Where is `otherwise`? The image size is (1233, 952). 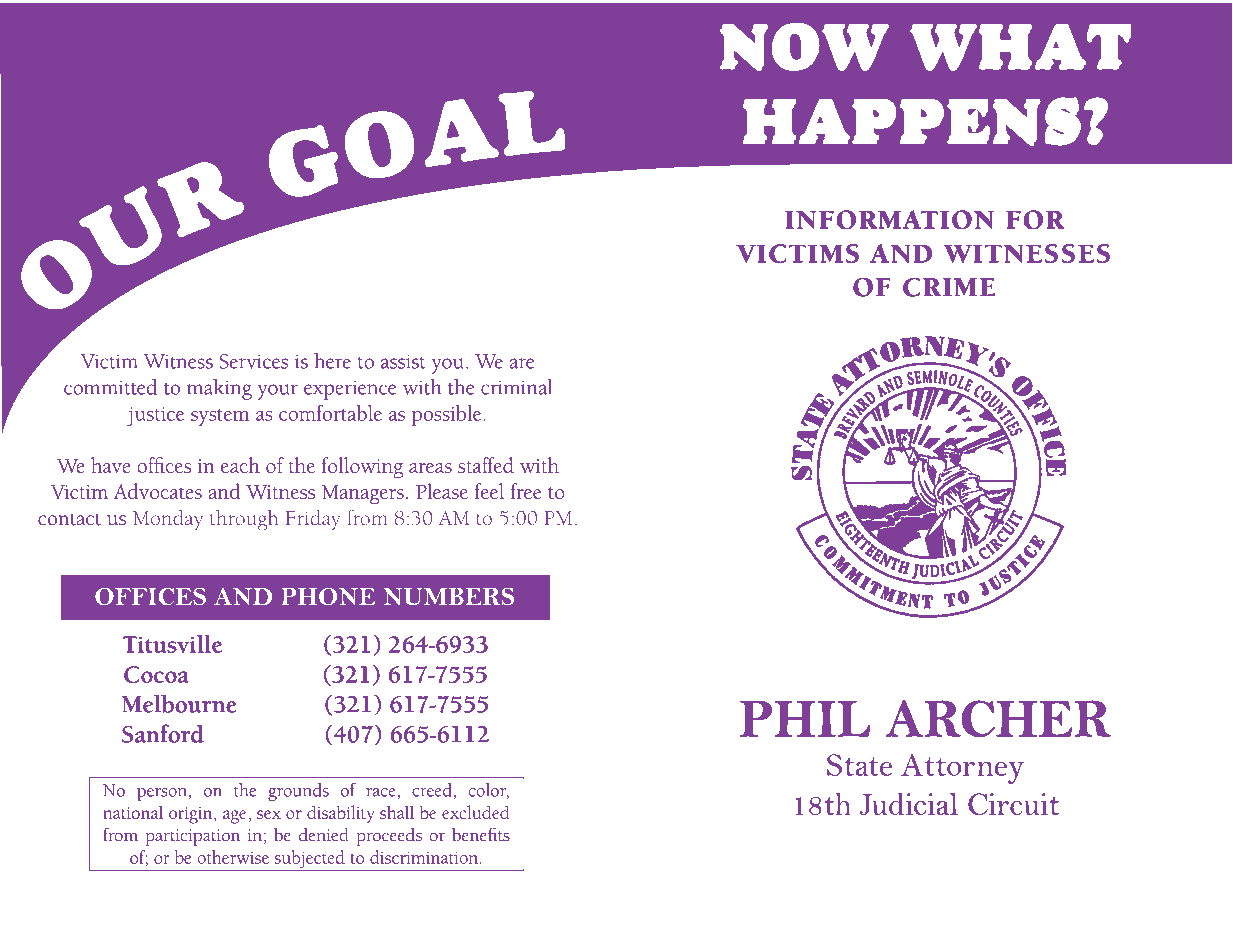 otherwise is located at coordinates (233, 857).
